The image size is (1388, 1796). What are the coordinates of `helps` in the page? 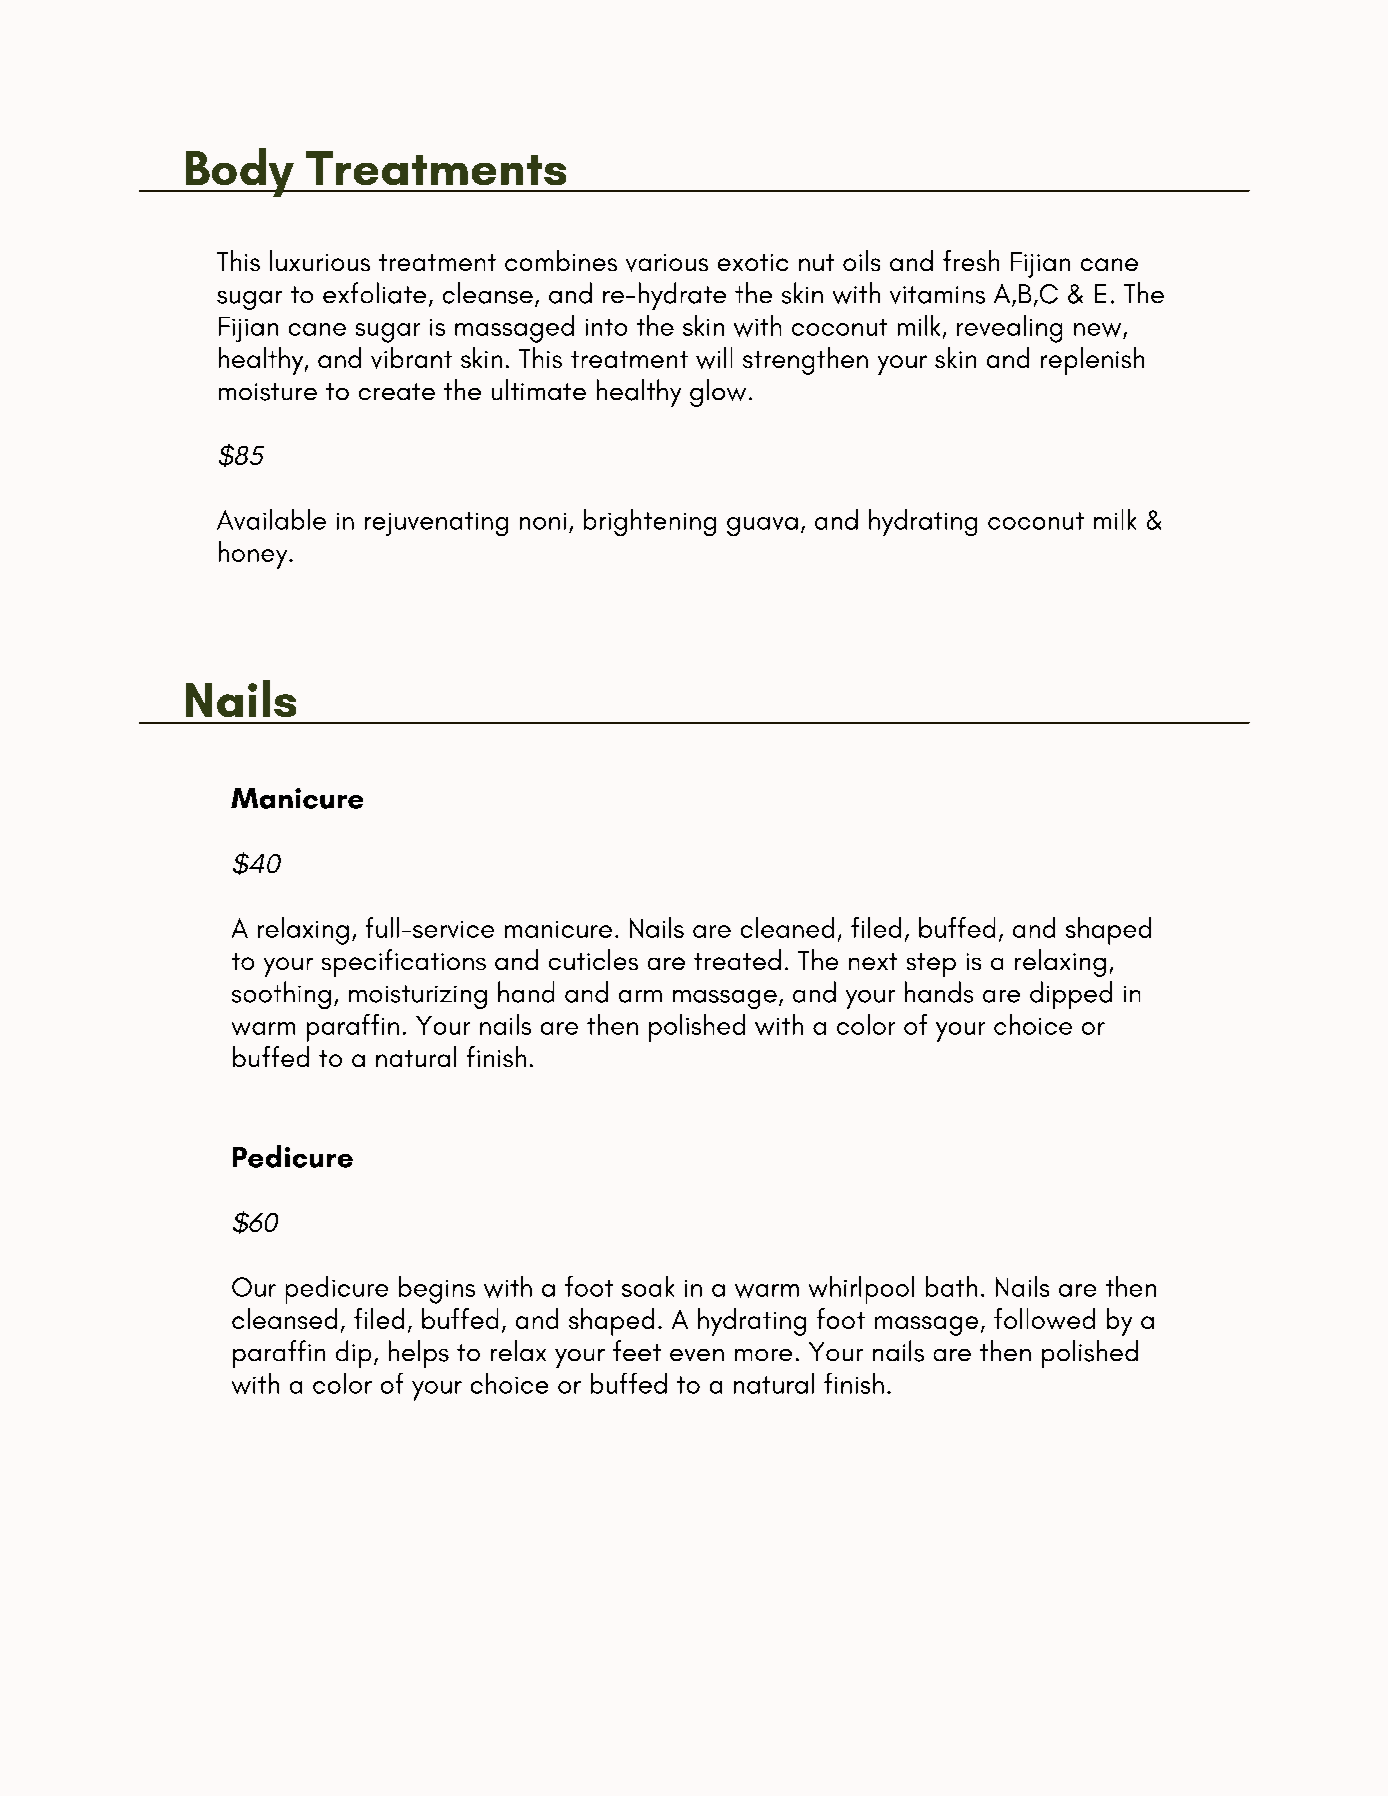 It's located at (419, 1354).
